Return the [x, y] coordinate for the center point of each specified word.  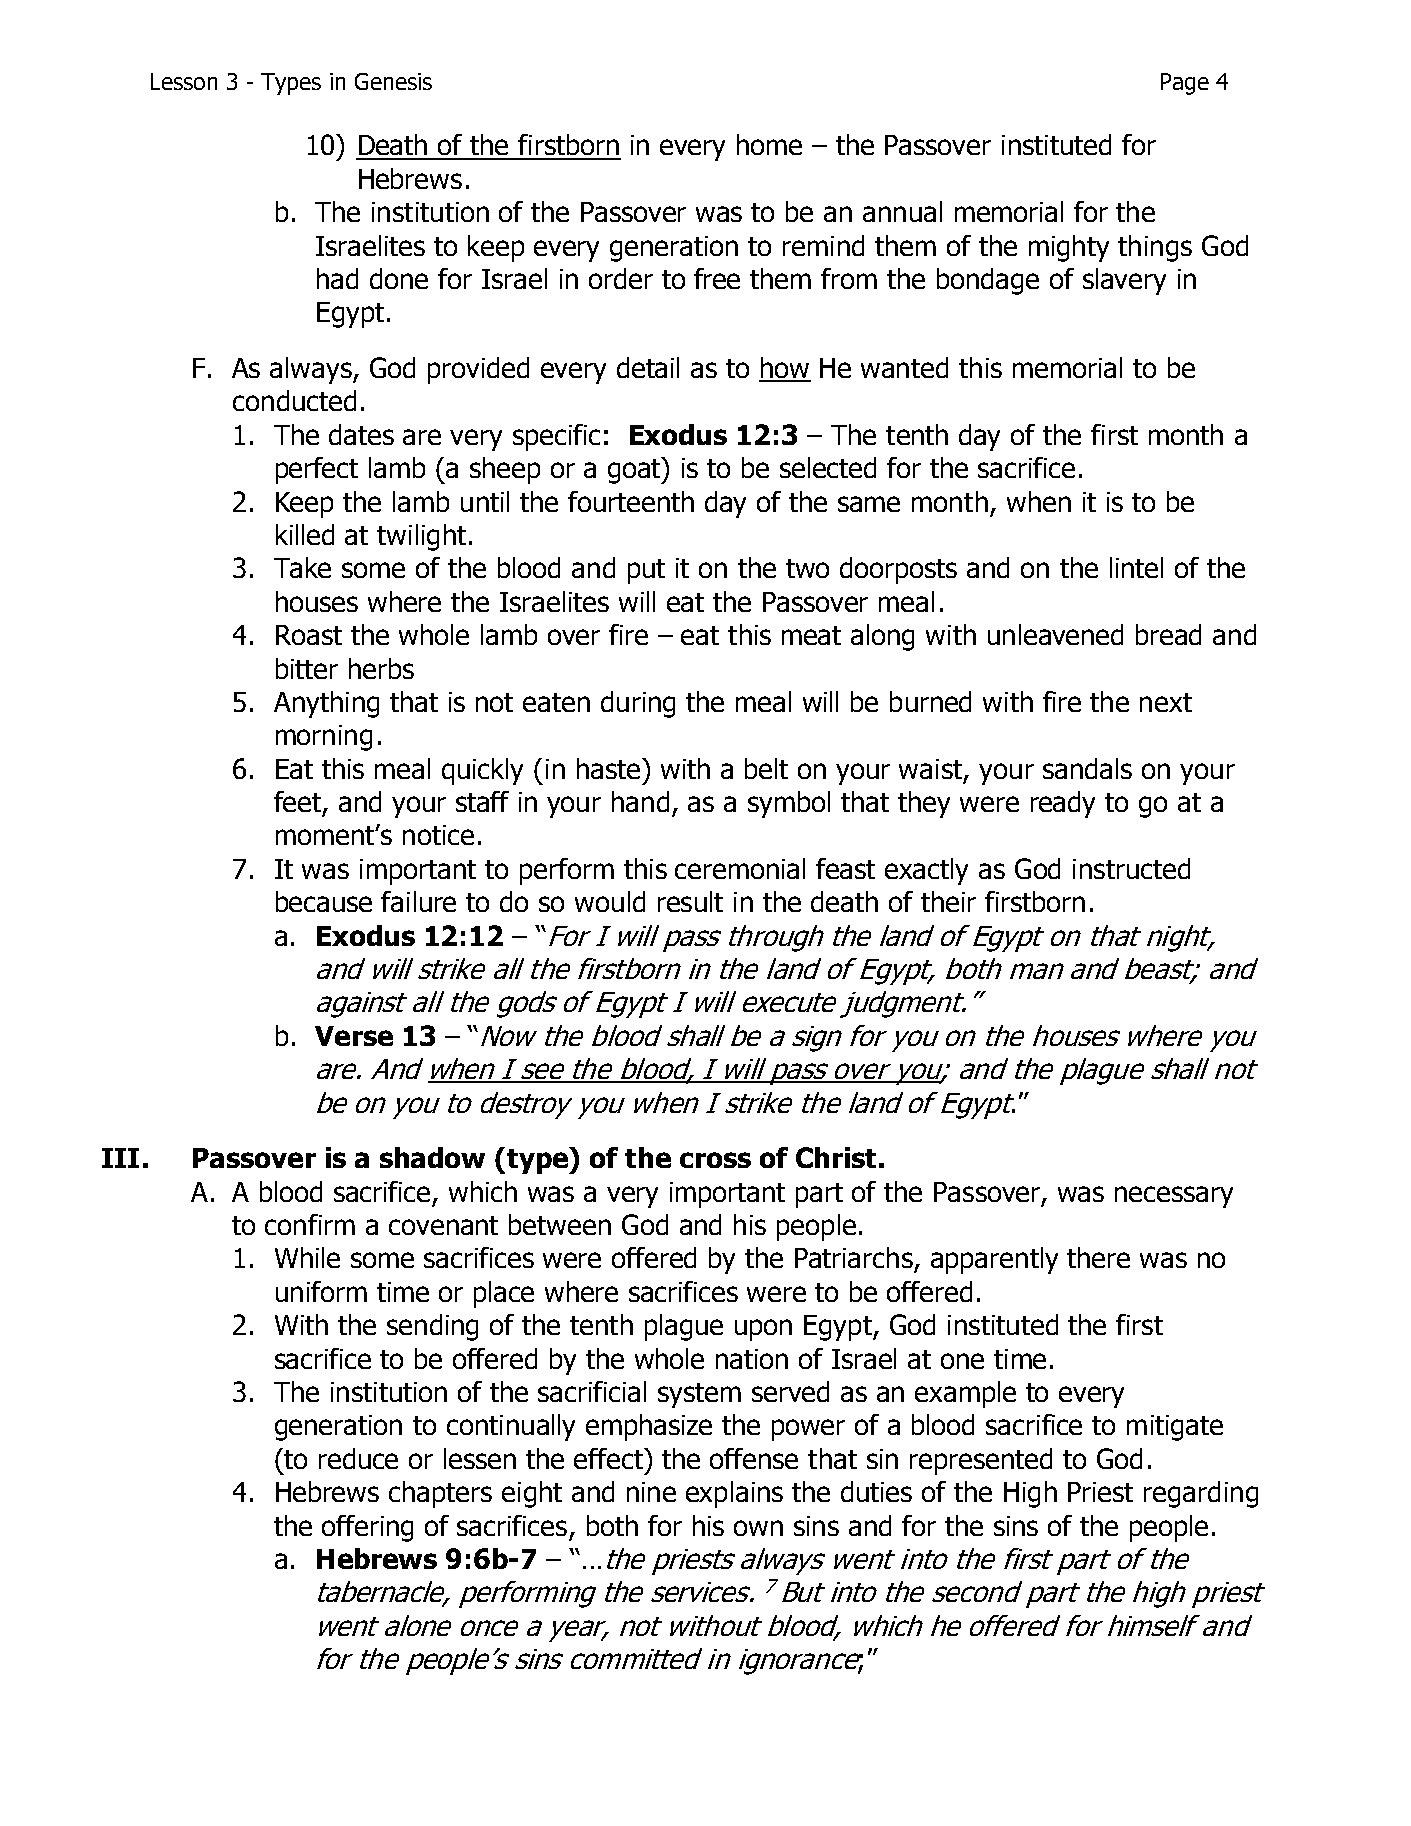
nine [651, 1492]
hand [640, 801]
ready [1063, 804]
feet [297, 801]
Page [1185, 84]
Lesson [184, 81]
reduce [358, 1458]
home [769, 144]
